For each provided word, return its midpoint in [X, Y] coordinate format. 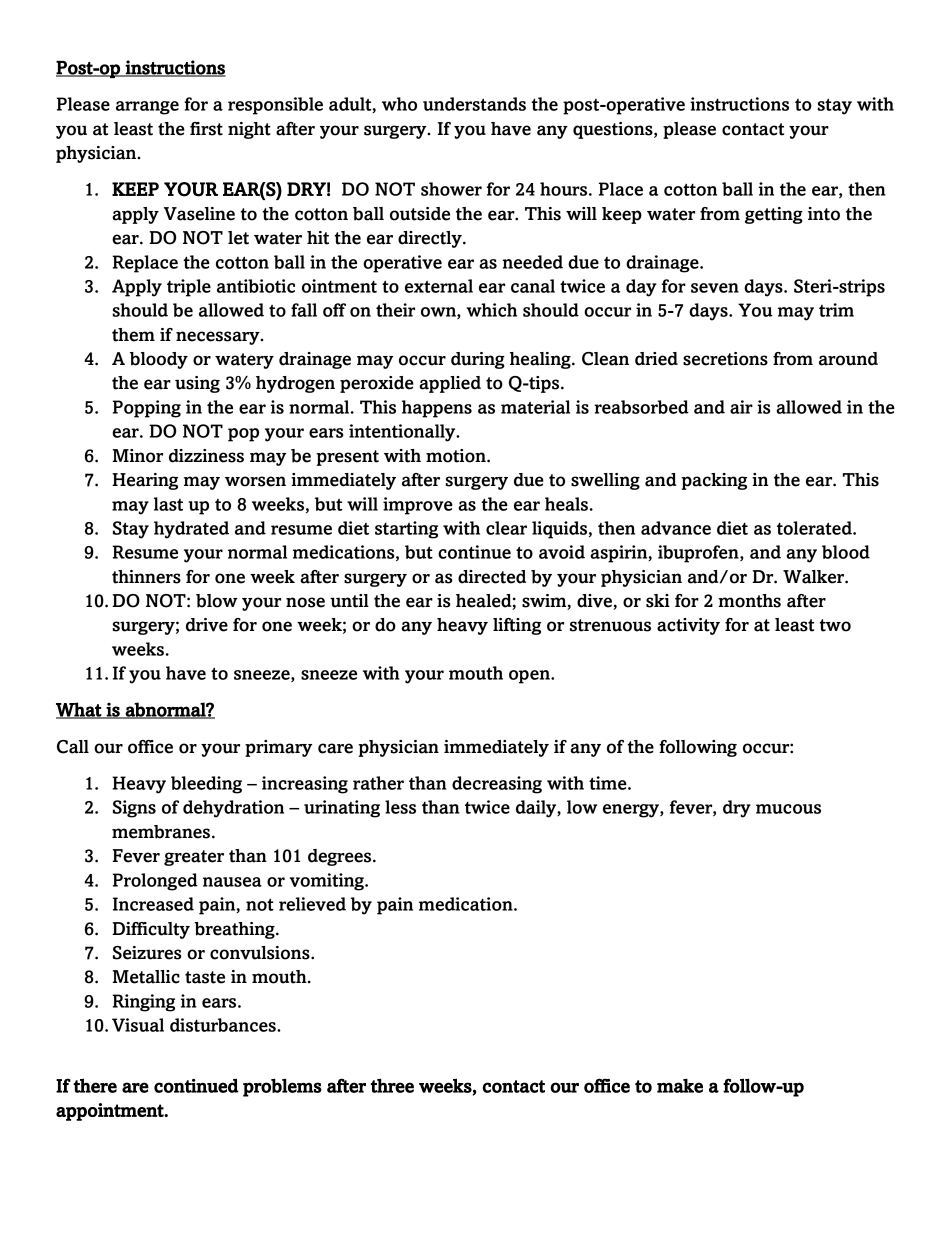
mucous [788, 809]
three [392, 1085]
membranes [162, 832]
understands [474, 104]
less [400, 807]
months [749, 601]
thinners [146, 577]
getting [774, 215]
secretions [725, 359]
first [206, 129]
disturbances [224, 1025]
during [478, 360]
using [197, 384]
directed [492, 577]
